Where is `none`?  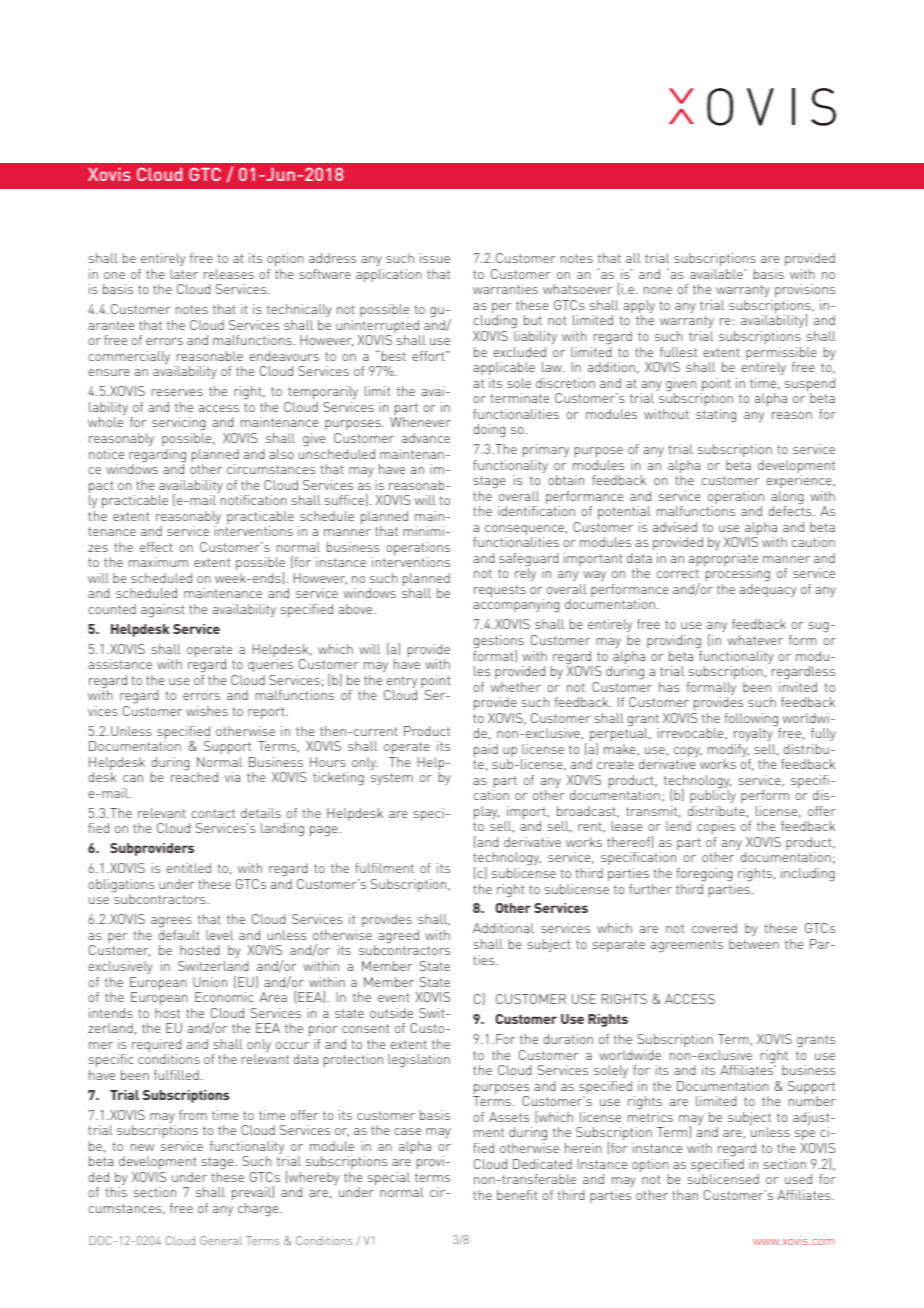
none is located at coordinates (658, 290).
